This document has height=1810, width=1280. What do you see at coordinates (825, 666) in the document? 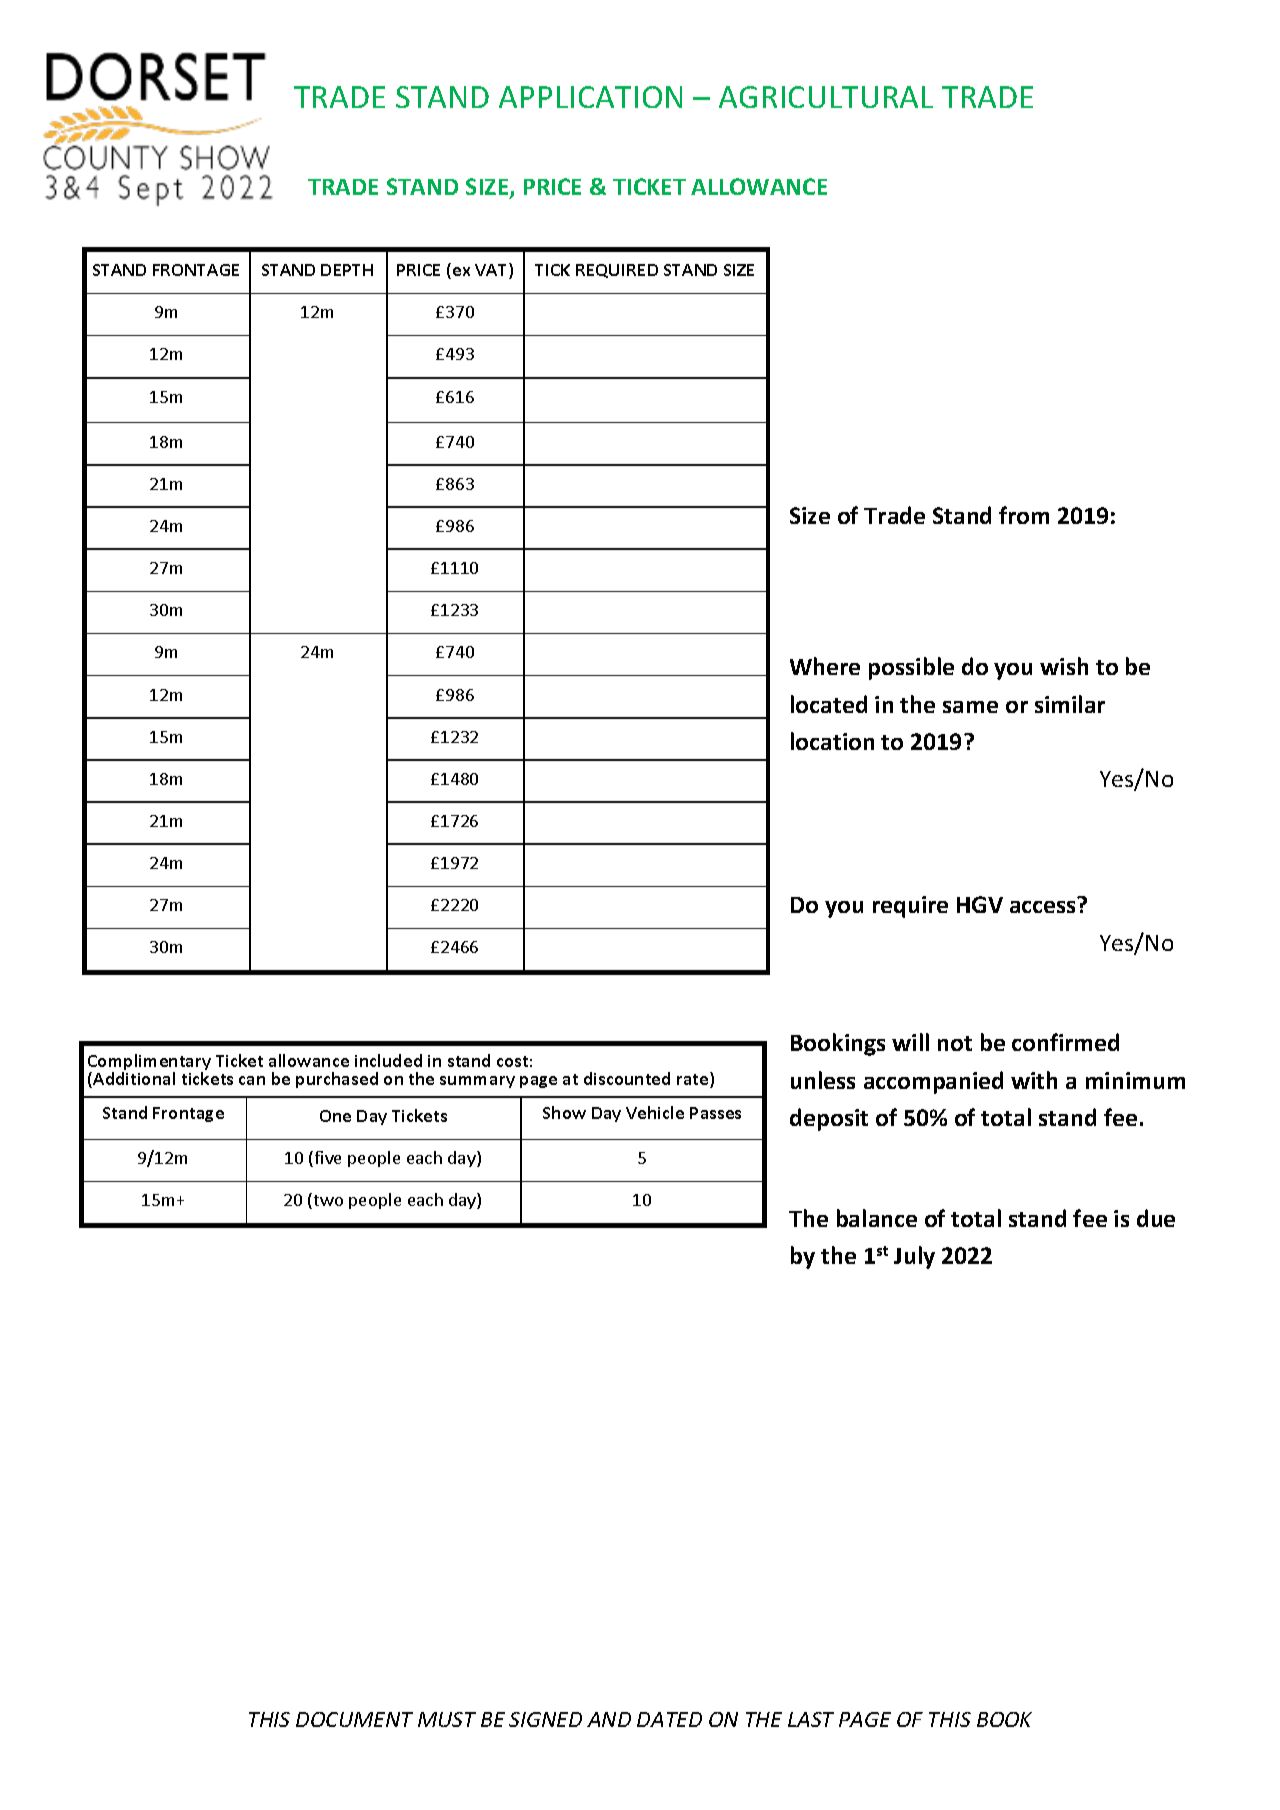
I see `Where` at bounding box center [825, 666].
